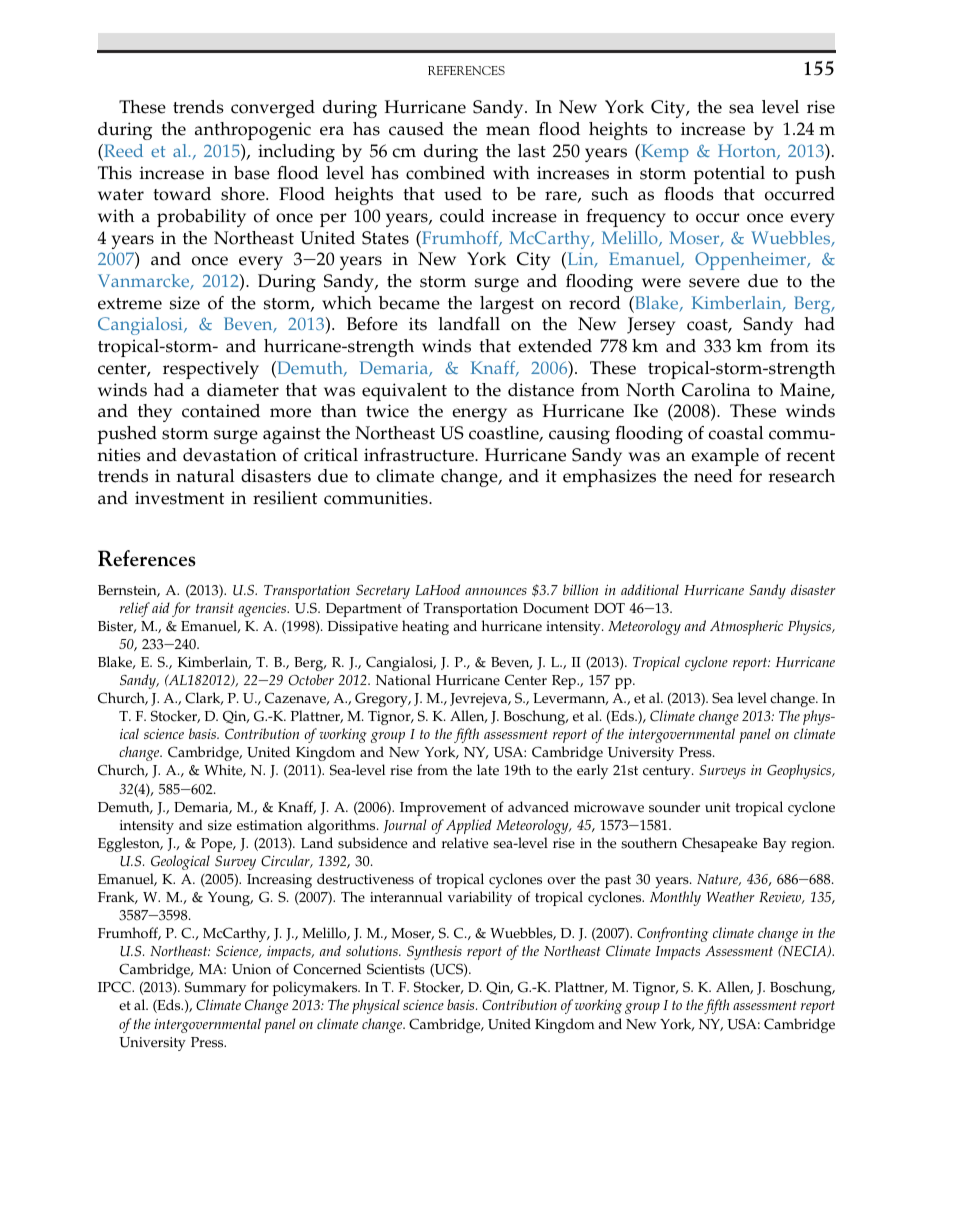 This image has height=1209, width=980. What do you see at coordinates (714, 283) in the image?
I see `severe` at bounding box center [714, 283].
